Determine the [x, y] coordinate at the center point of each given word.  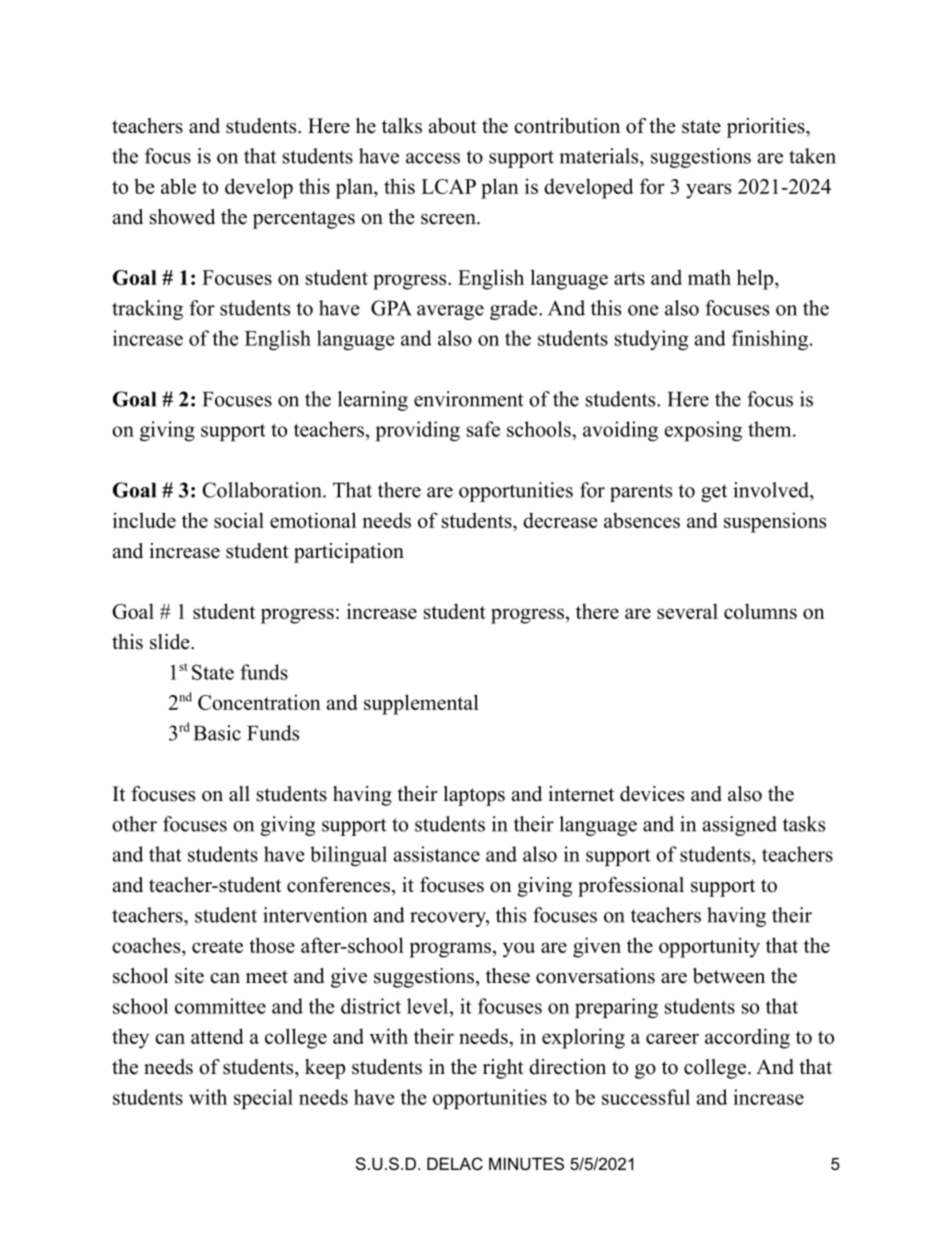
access [433, 158]
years [708, 191]
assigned [740, 826]
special [263, 1099]
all [239, 793]
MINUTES [526, 1163]
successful [646, 1097]
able [178, 186]
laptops [474, 796]
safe [483, 429]
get [714, 493]
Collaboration [263, 490]
